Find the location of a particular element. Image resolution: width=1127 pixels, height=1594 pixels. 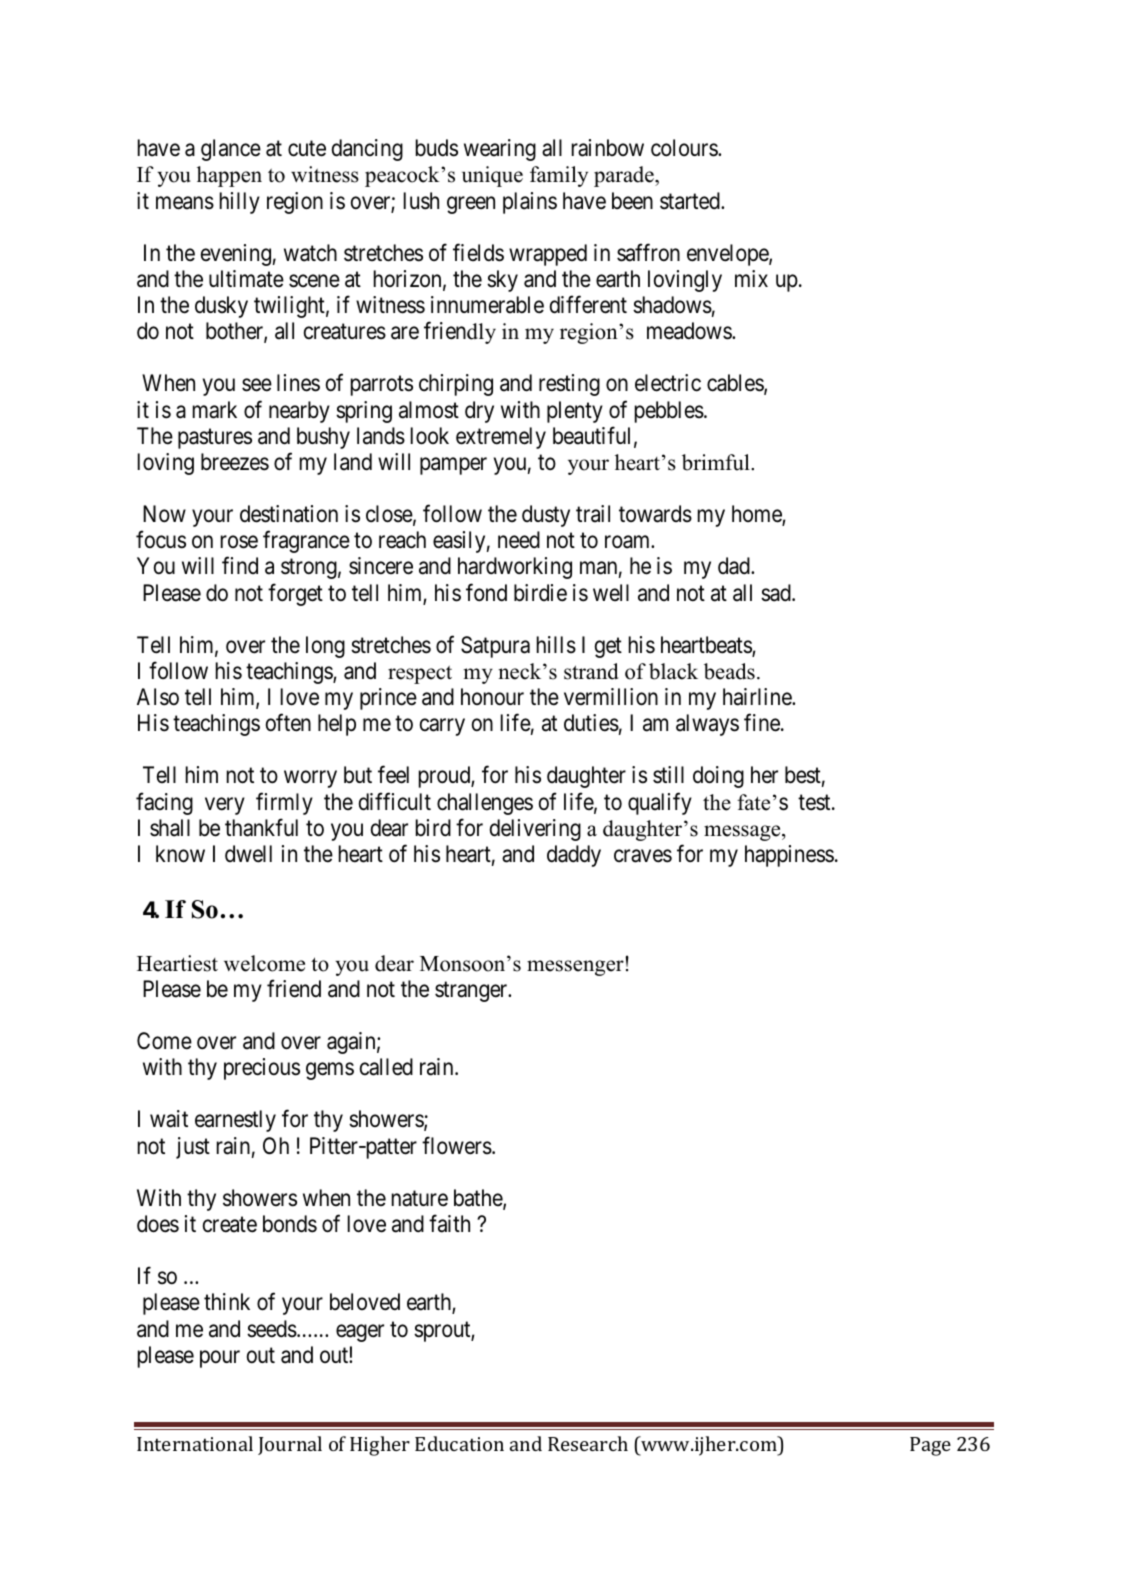

flowers is located at coordinates (457, 1145).
